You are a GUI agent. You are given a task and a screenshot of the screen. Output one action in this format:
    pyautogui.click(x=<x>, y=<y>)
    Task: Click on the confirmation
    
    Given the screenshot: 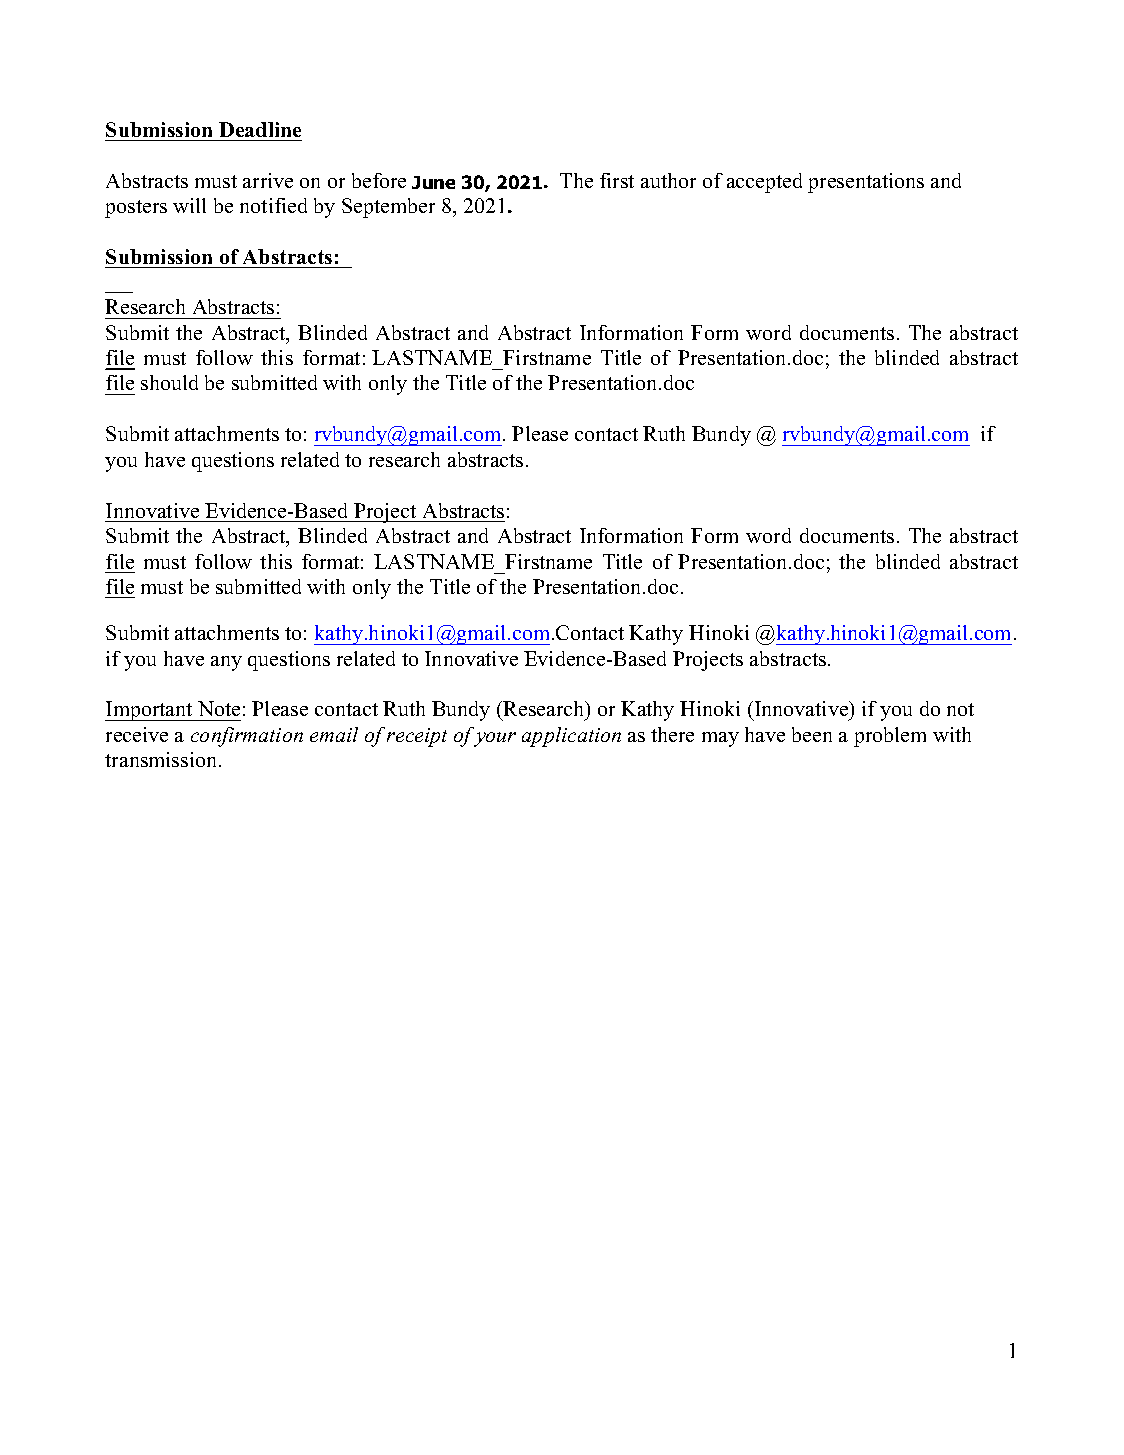 What is the action you would take?
    pyautogui.click(x=247, y=737)
